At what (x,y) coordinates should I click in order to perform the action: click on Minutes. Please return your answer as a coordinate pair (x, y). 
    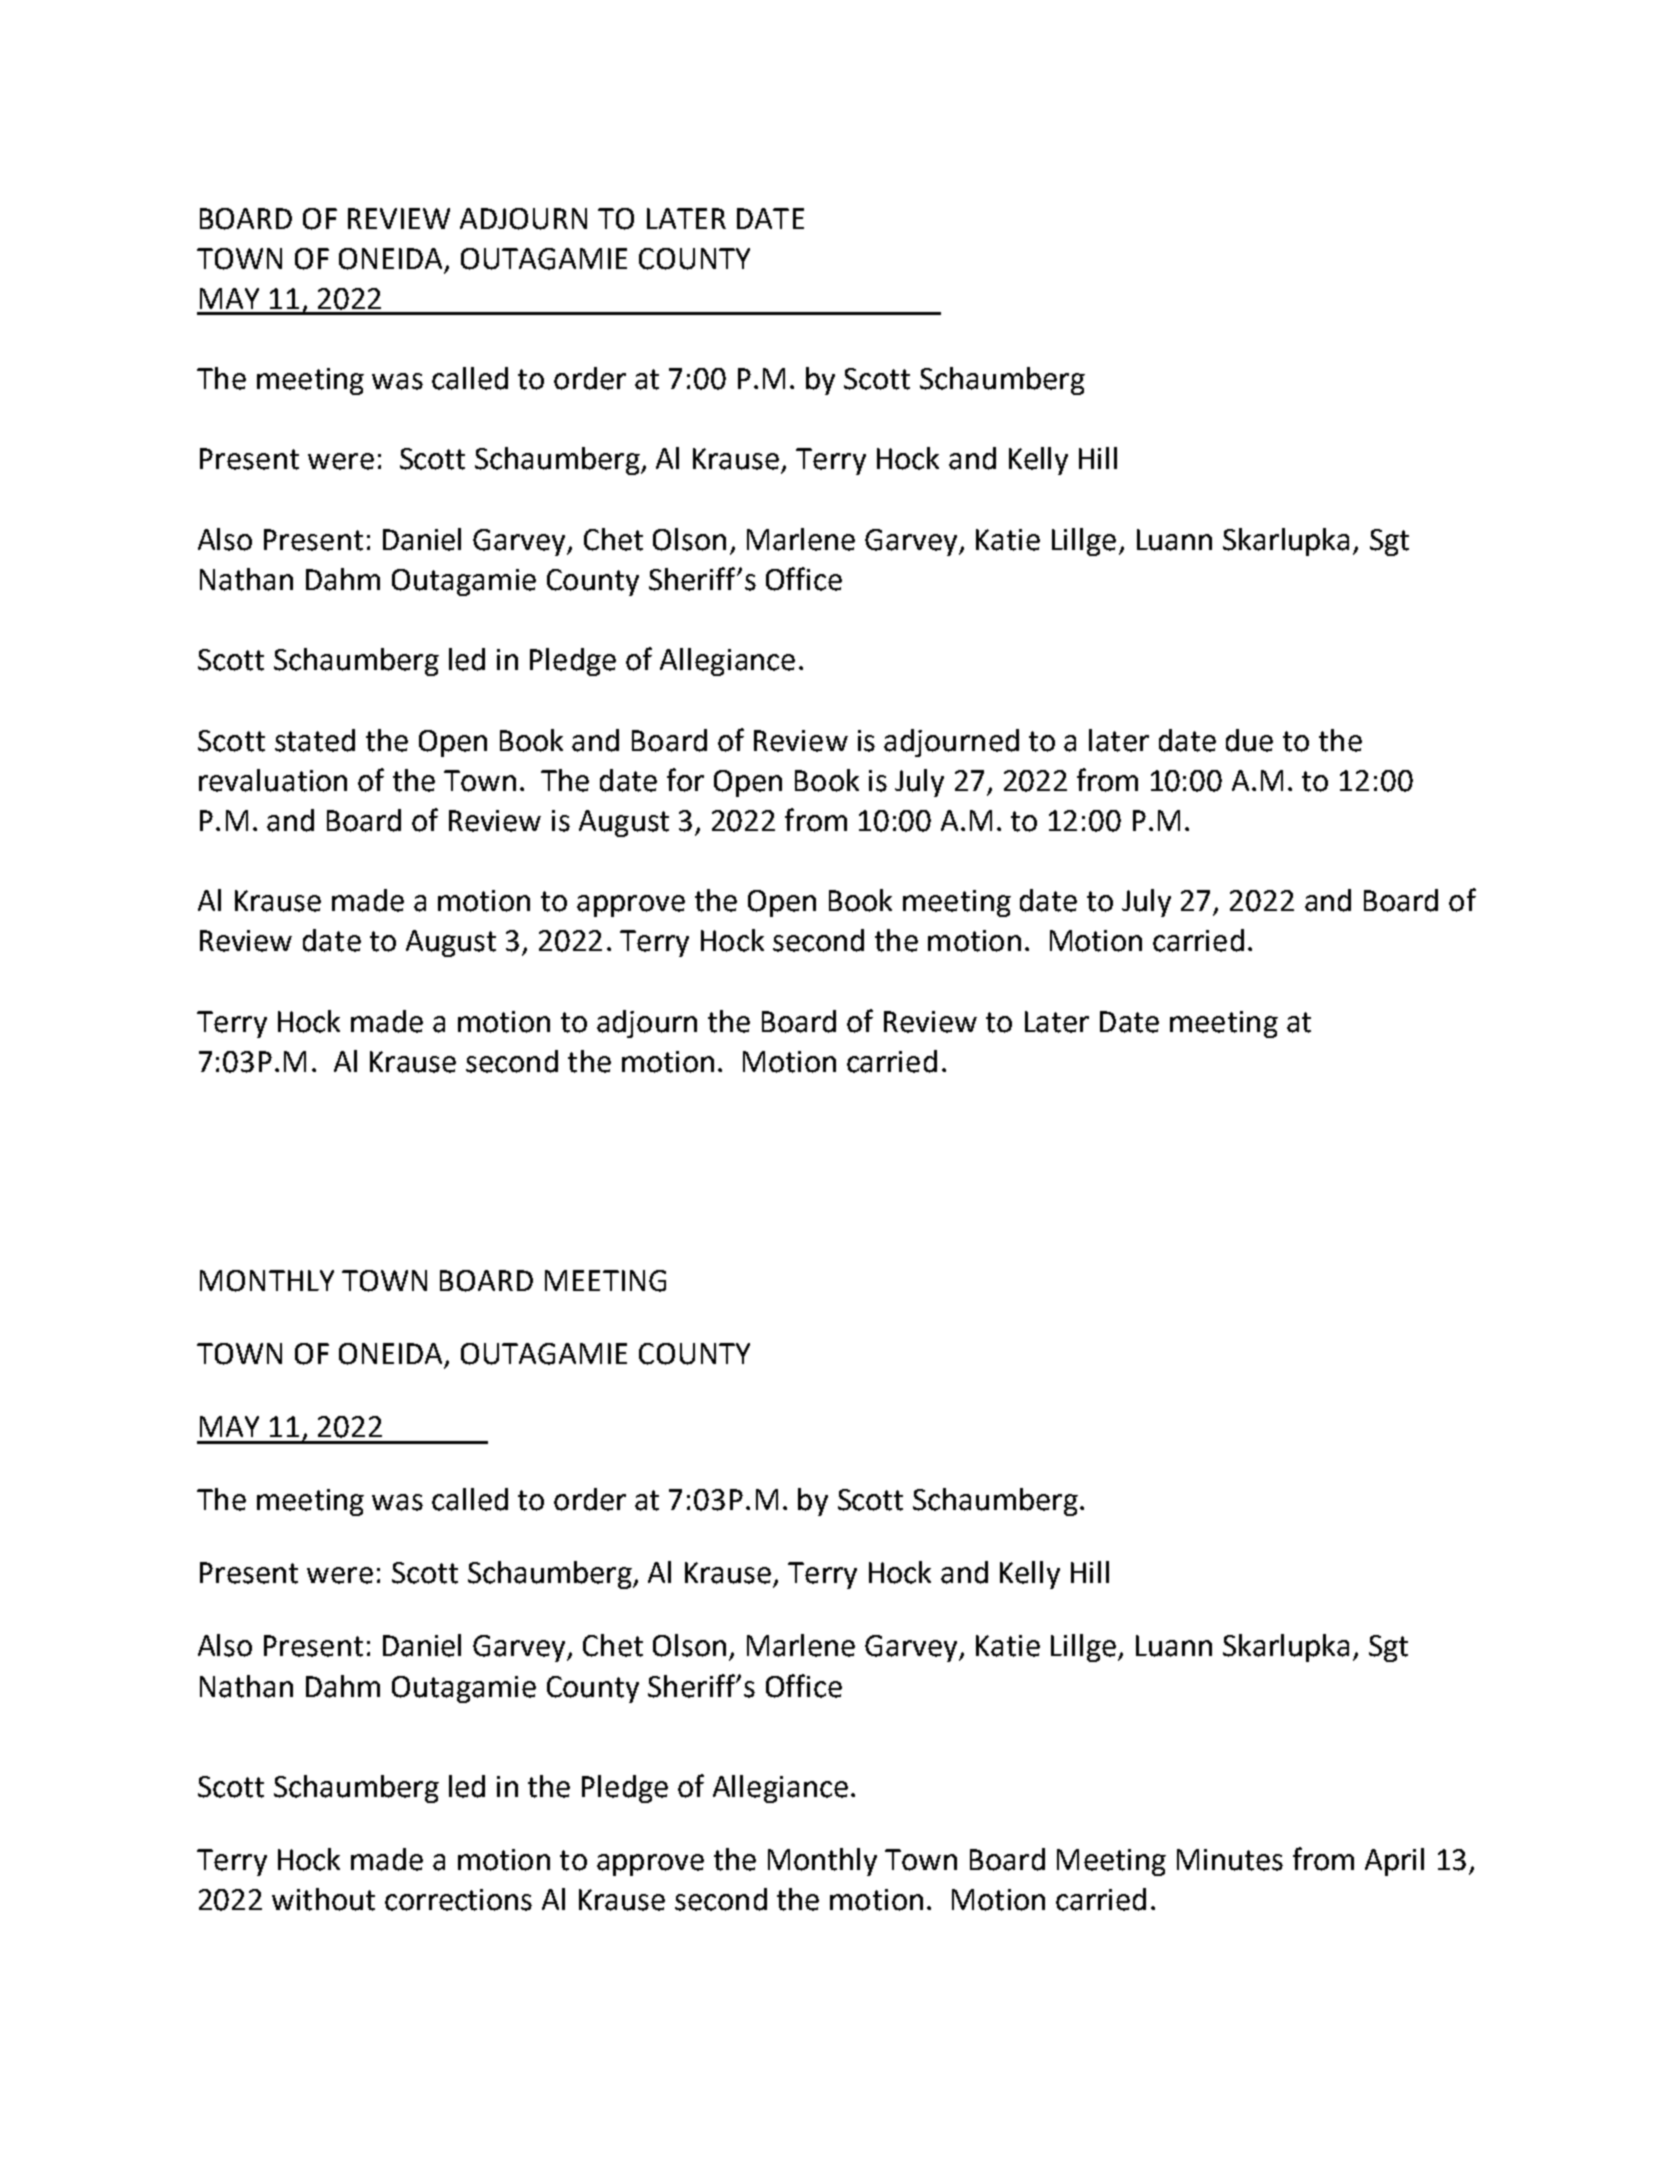
    Looking at the image, I should click on (1230, 1860).
